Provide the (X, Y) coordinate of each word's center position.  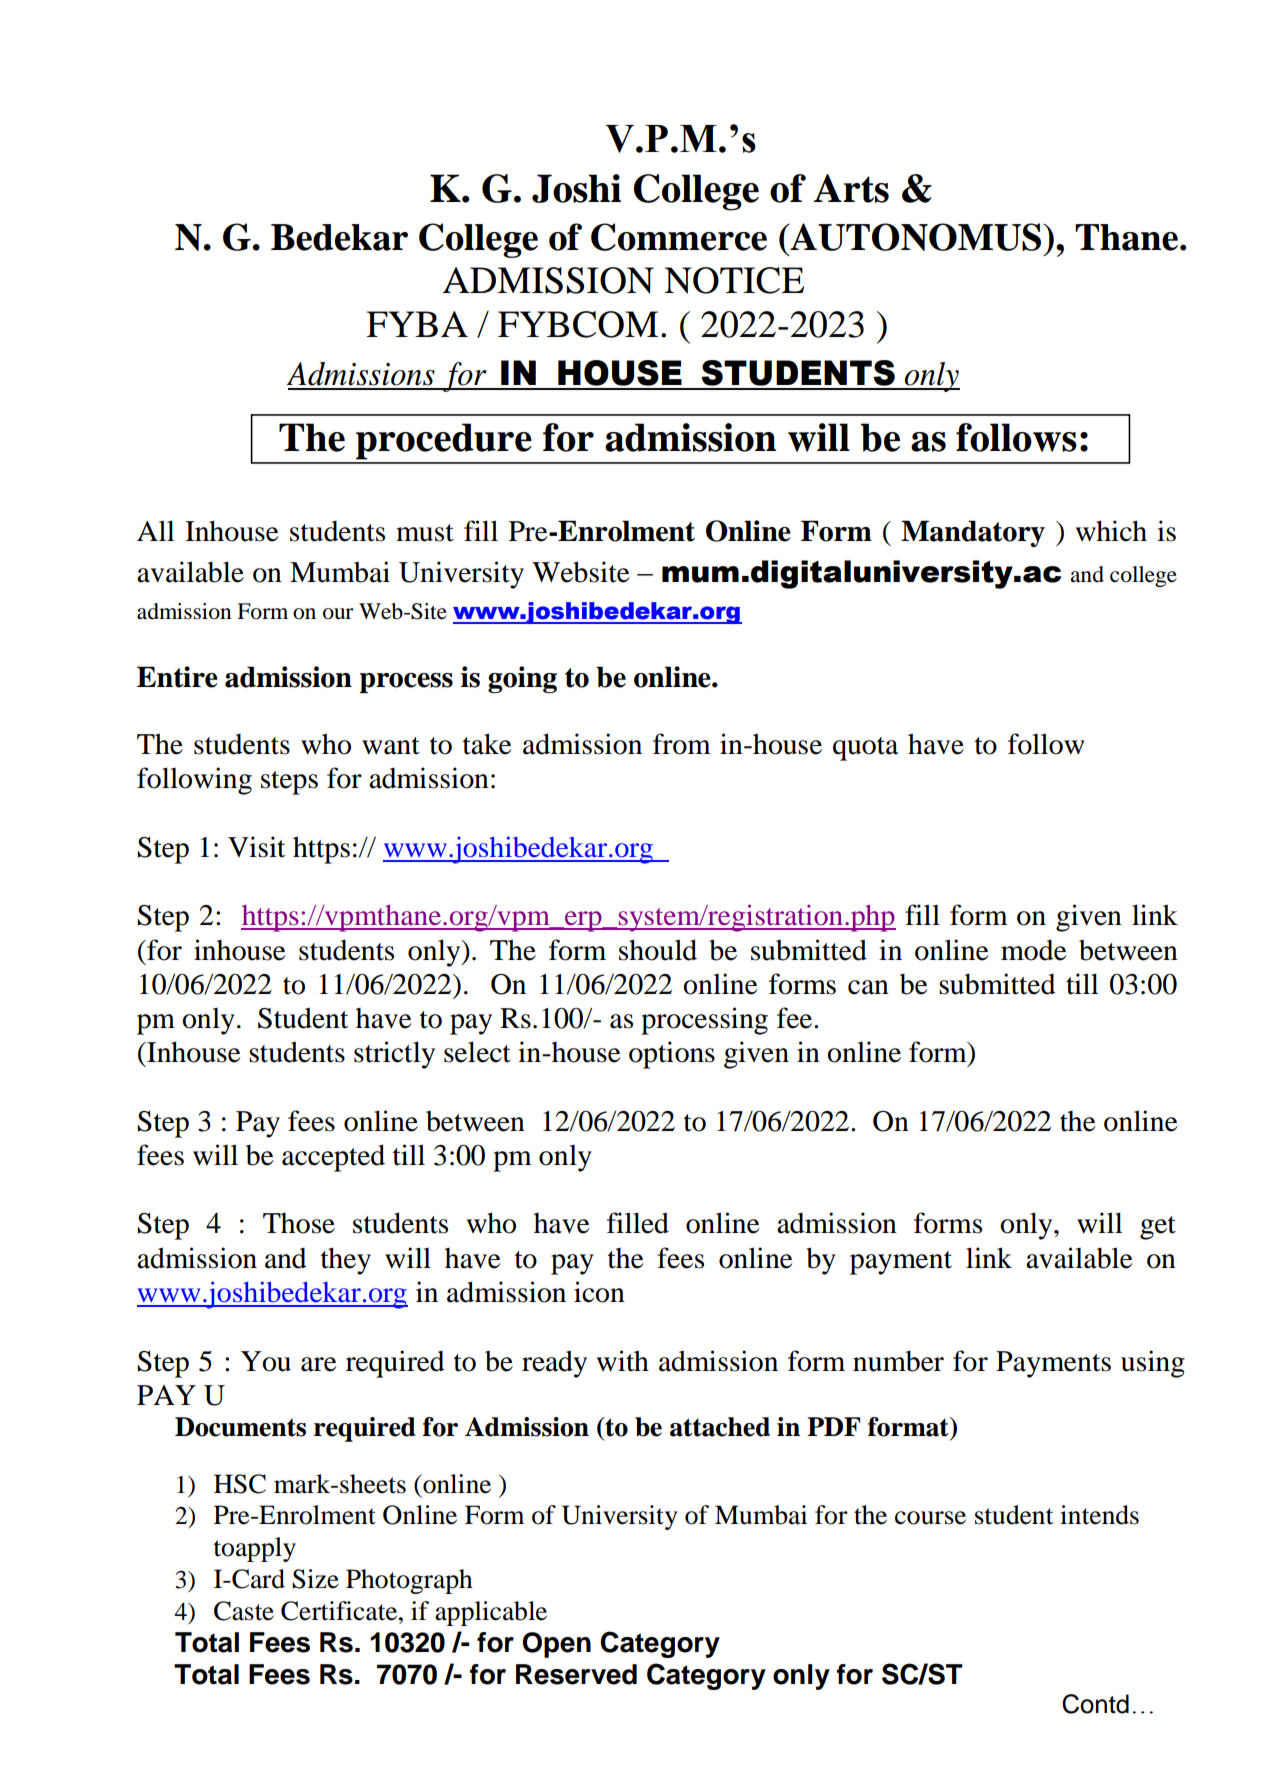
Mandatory (973, 533)
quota (866, 749)
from (682, 744)
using (1153, 1364)
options (672, 1055)
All (155, 530)
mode (1034, 950)
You (266, 1361)
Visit (256, 847)
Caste (244, 1611)
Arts (851, 188)
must (425, 533)
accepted (333, 1158)
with (623, 1361)
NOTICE (734, 280)
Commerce (679, 237)
